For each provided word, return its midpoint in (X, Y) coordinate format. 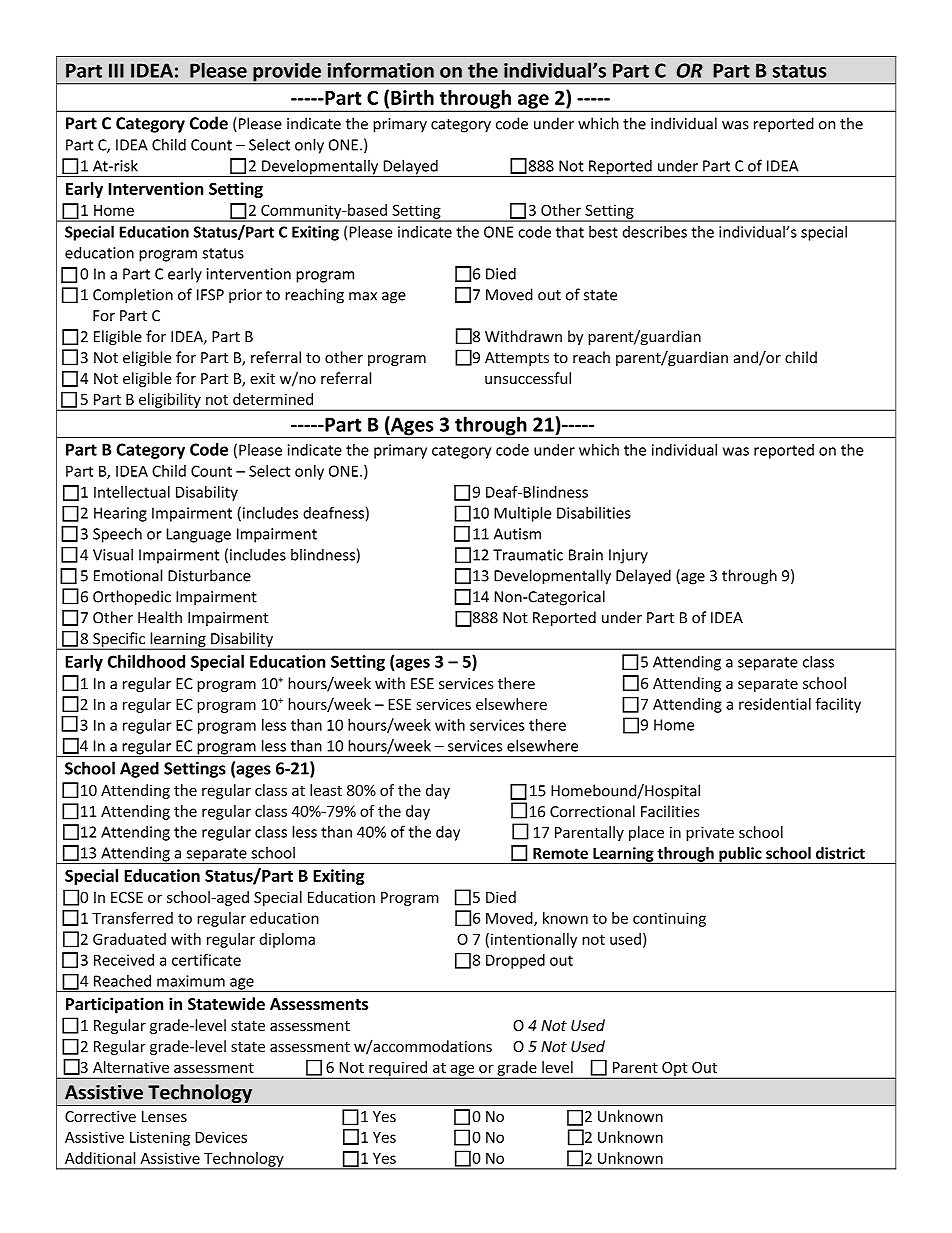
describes (655, 232)
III (116, 70)
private (710, 833)
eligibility (170, 401)
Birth (412, 97)
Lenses (164, 1116)
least (326, 790)
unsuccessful (528, 378)
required (398, 1068)
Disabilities (594, 513)
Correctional (592, 811)
